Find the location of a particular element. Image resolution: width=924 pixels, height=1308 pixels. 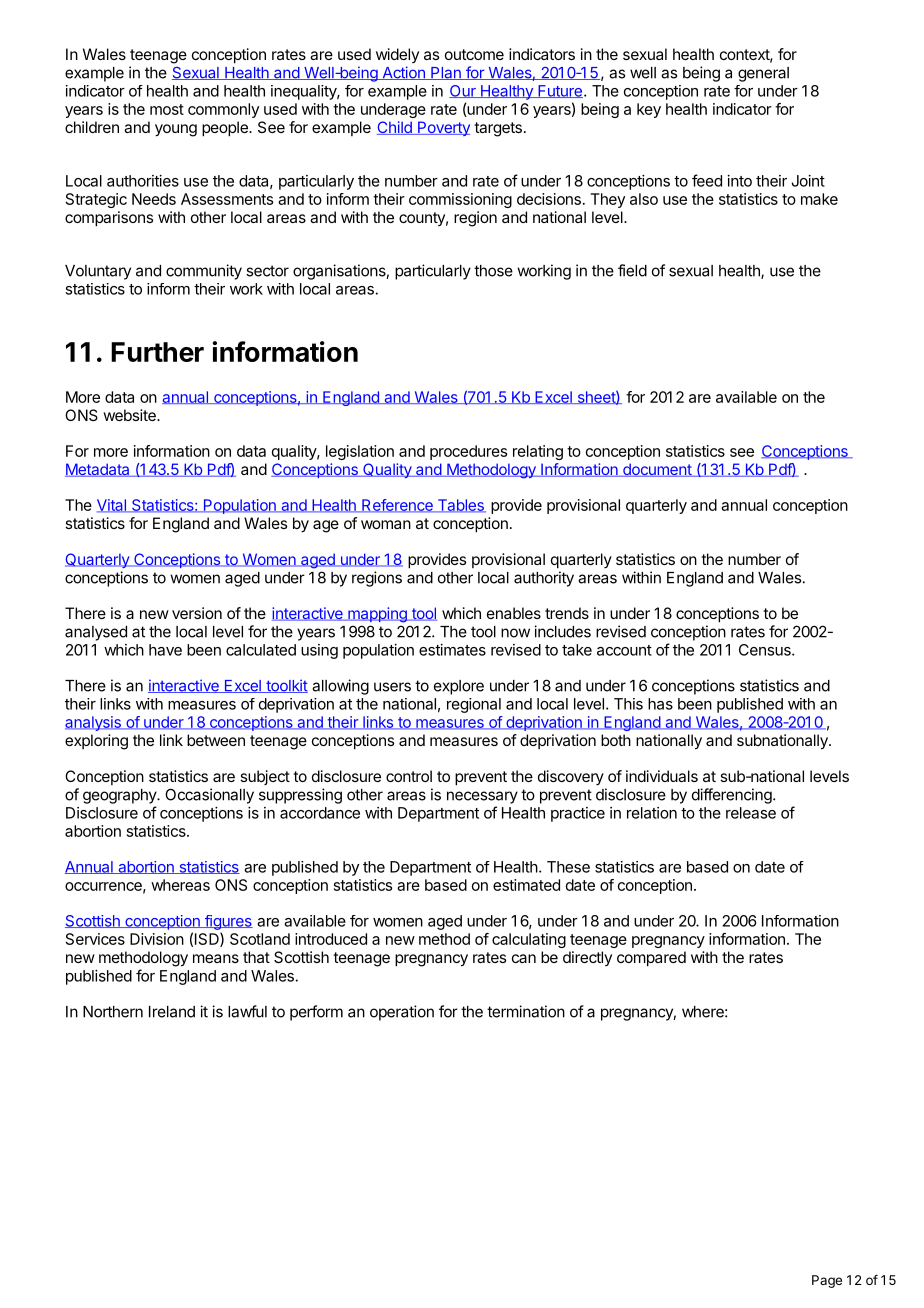

Ireland is located at coordinates (172, 1012).
